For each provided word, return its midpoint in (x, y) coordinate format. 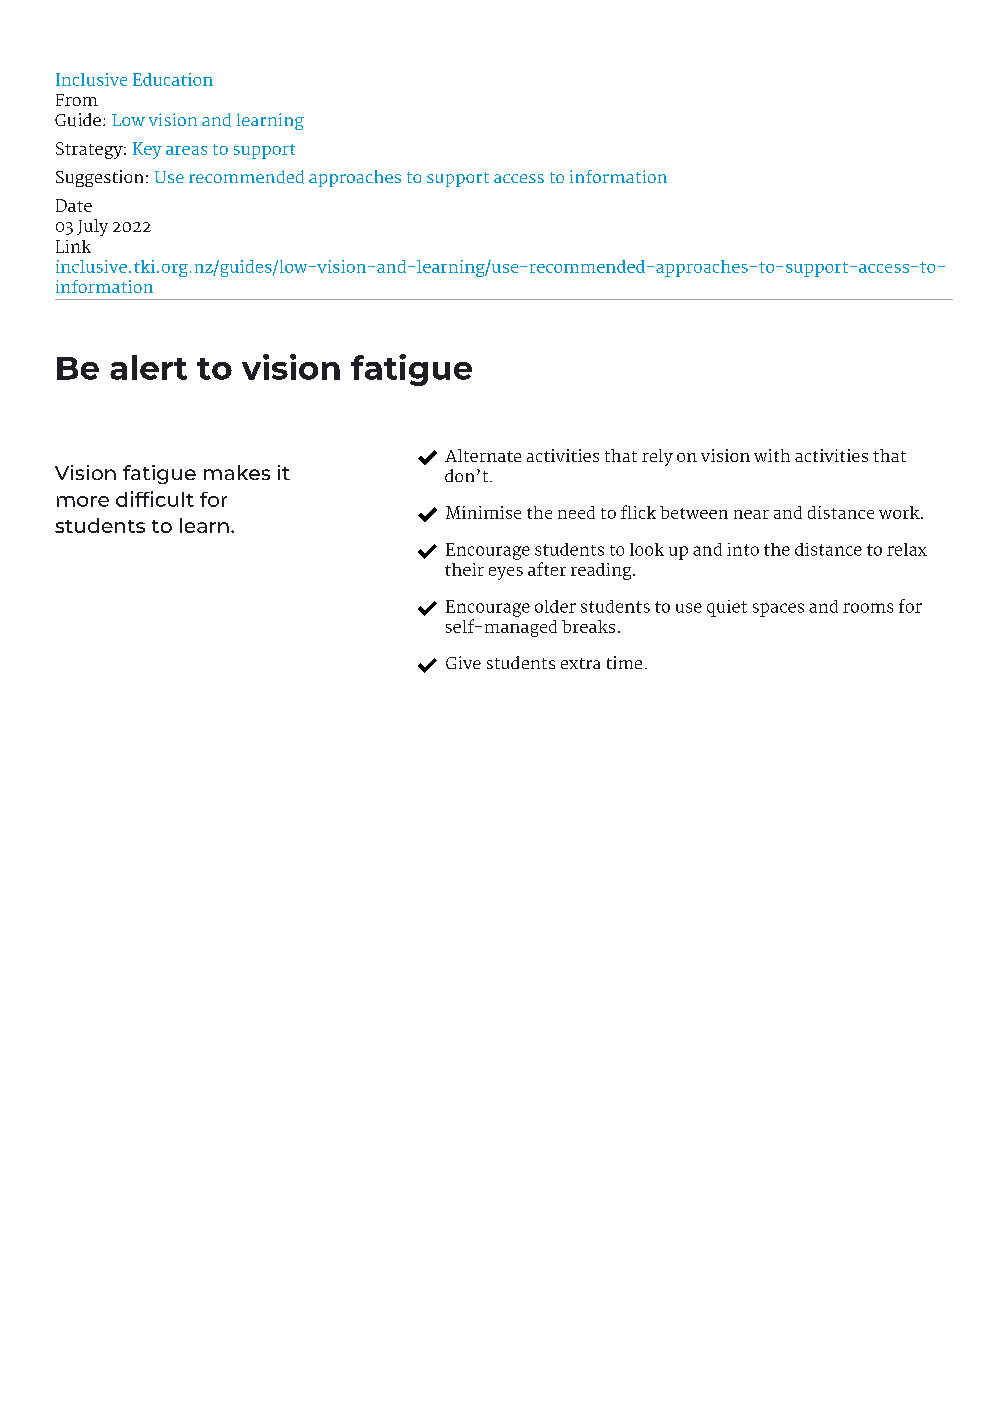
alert (148, 367)
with (772, 455)
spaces (778, 610)
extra (580, 663)
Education (173, 79)
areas (186, 150)
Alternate (483, 455)
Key (147, 150)
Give (463, 662)
